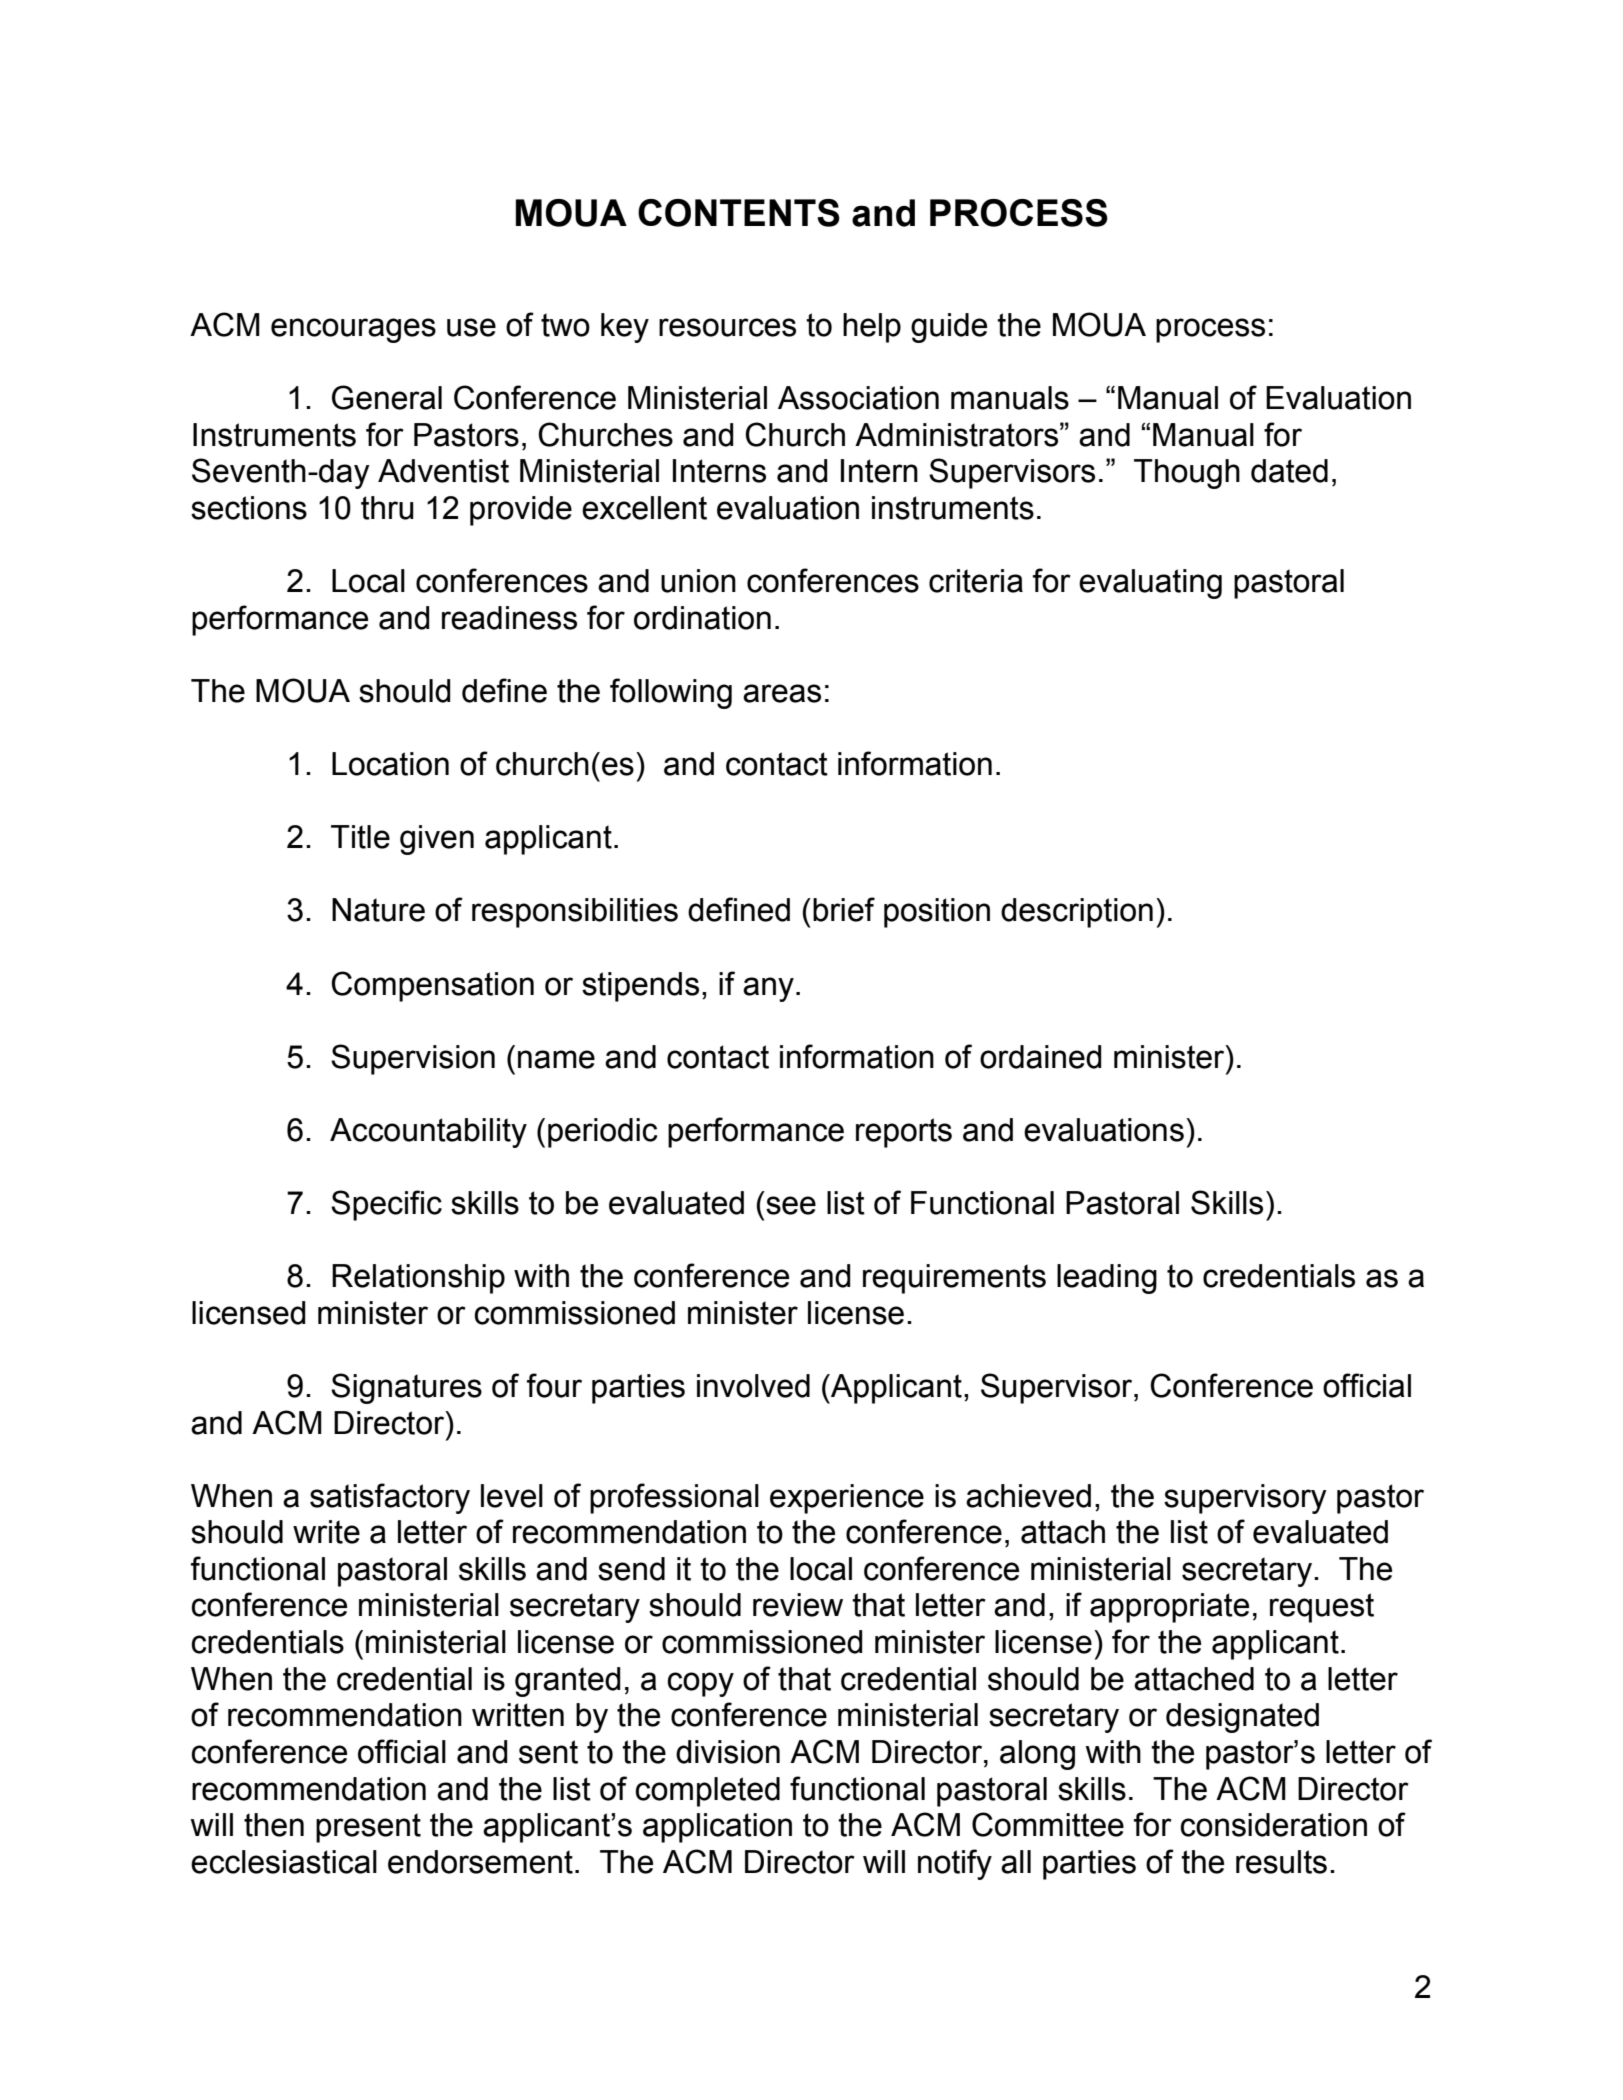  Describe the element at coordinates (509, 618) in the screenshot. I see `readiness` at that location.
